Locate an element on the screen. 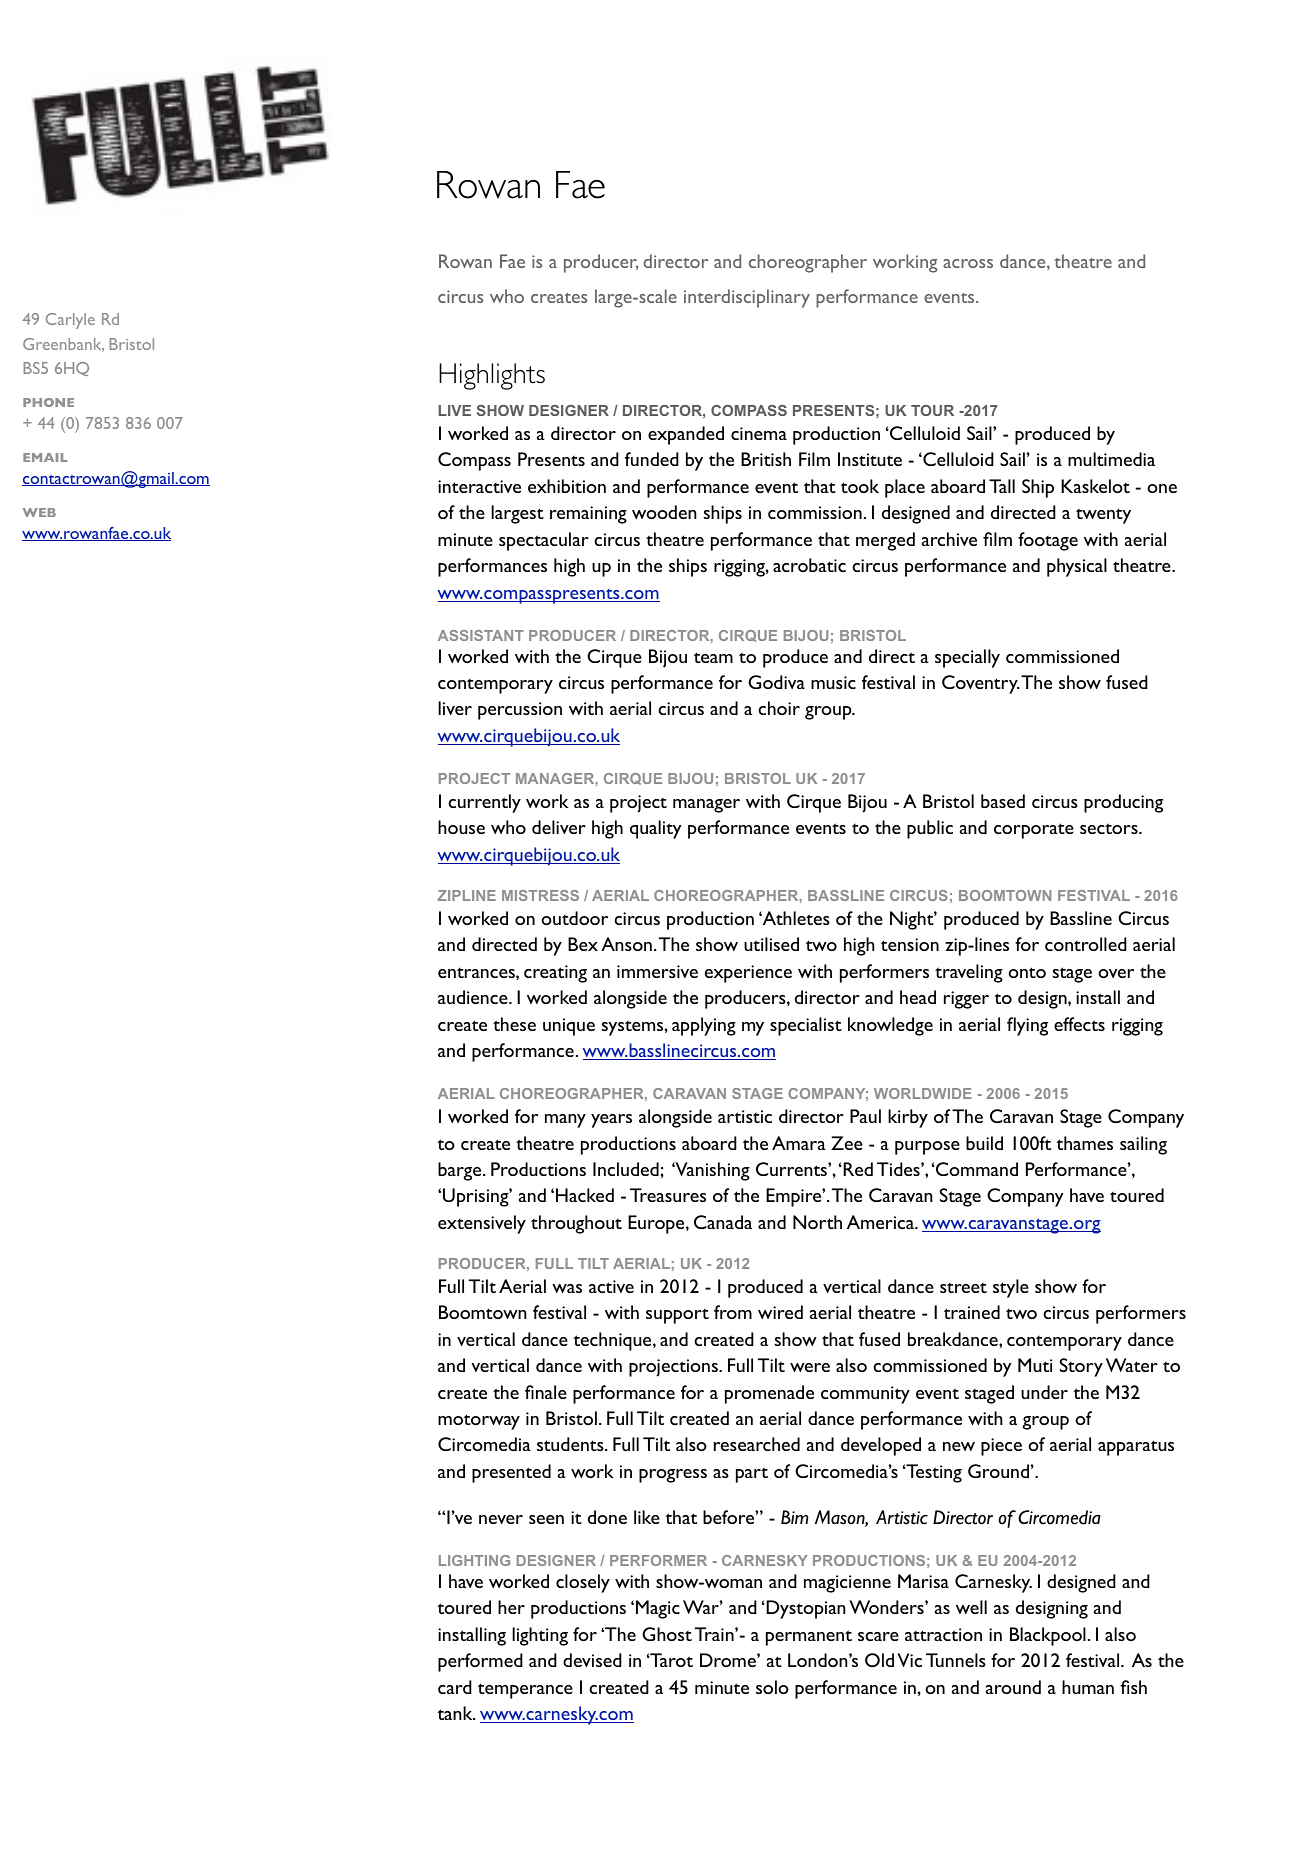 The height and width of the screenshot is (1855, 1312). footage is located at coordinates (1048, 541).
